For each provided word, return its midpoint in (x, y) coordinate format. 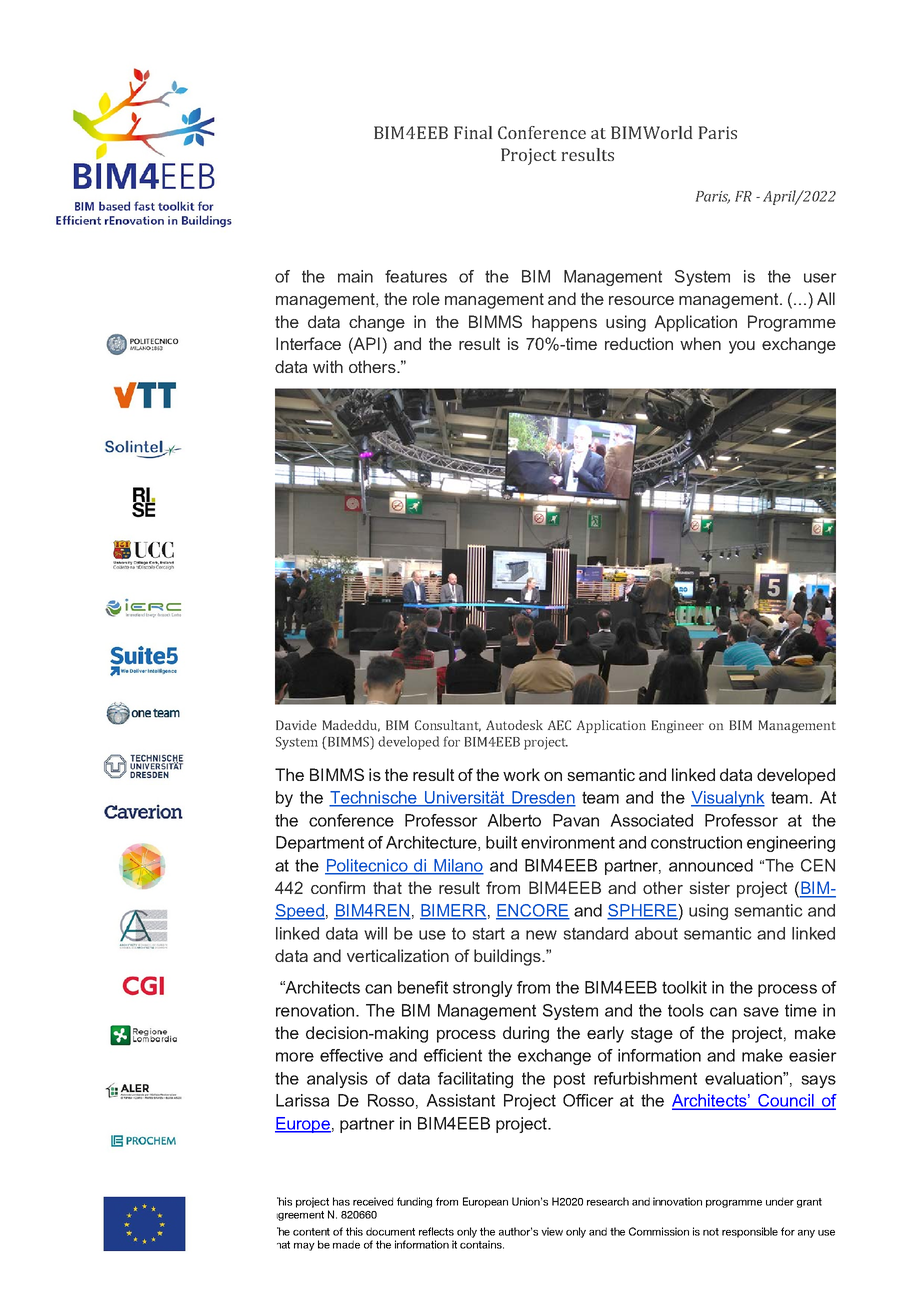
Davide (296, 725)
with (328, 366)
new (541, 935)
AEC (559, 725)
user (820, 278)
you (742, 347)
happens (564, 323)
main (355, 276)
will (375, 933)
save (761, 1012)
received (373, 1201)
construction (696, 842)
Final (473, 132)
